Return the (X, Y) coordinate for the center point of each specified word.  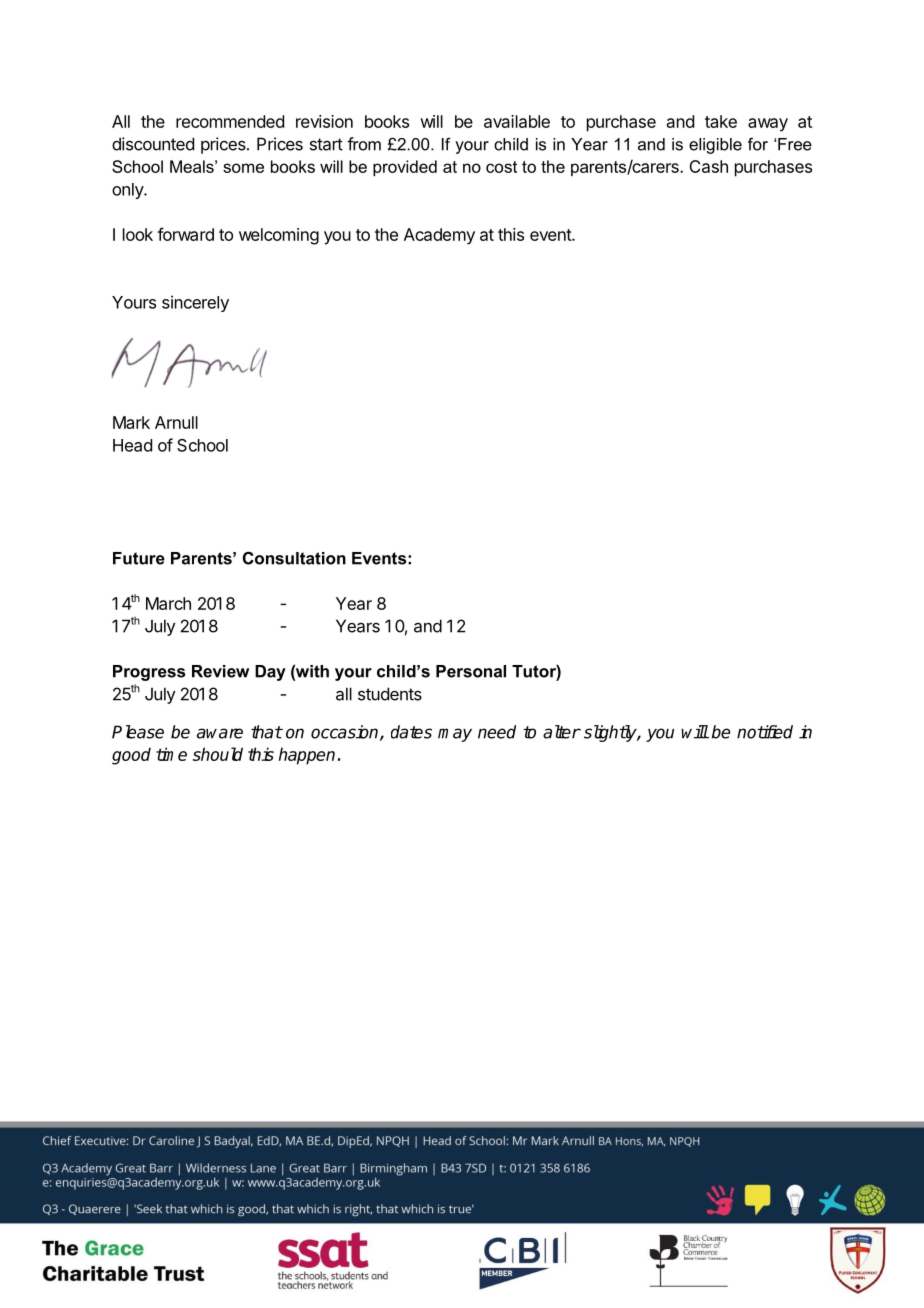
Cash (708, 166)
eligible (715, 146)
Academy (439, 236)
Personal (471, 671)
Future (139, 558)
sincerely (195, 303)
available (517, 121)
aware (220, 733)
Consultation (294, 558)
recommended (230, 121)
